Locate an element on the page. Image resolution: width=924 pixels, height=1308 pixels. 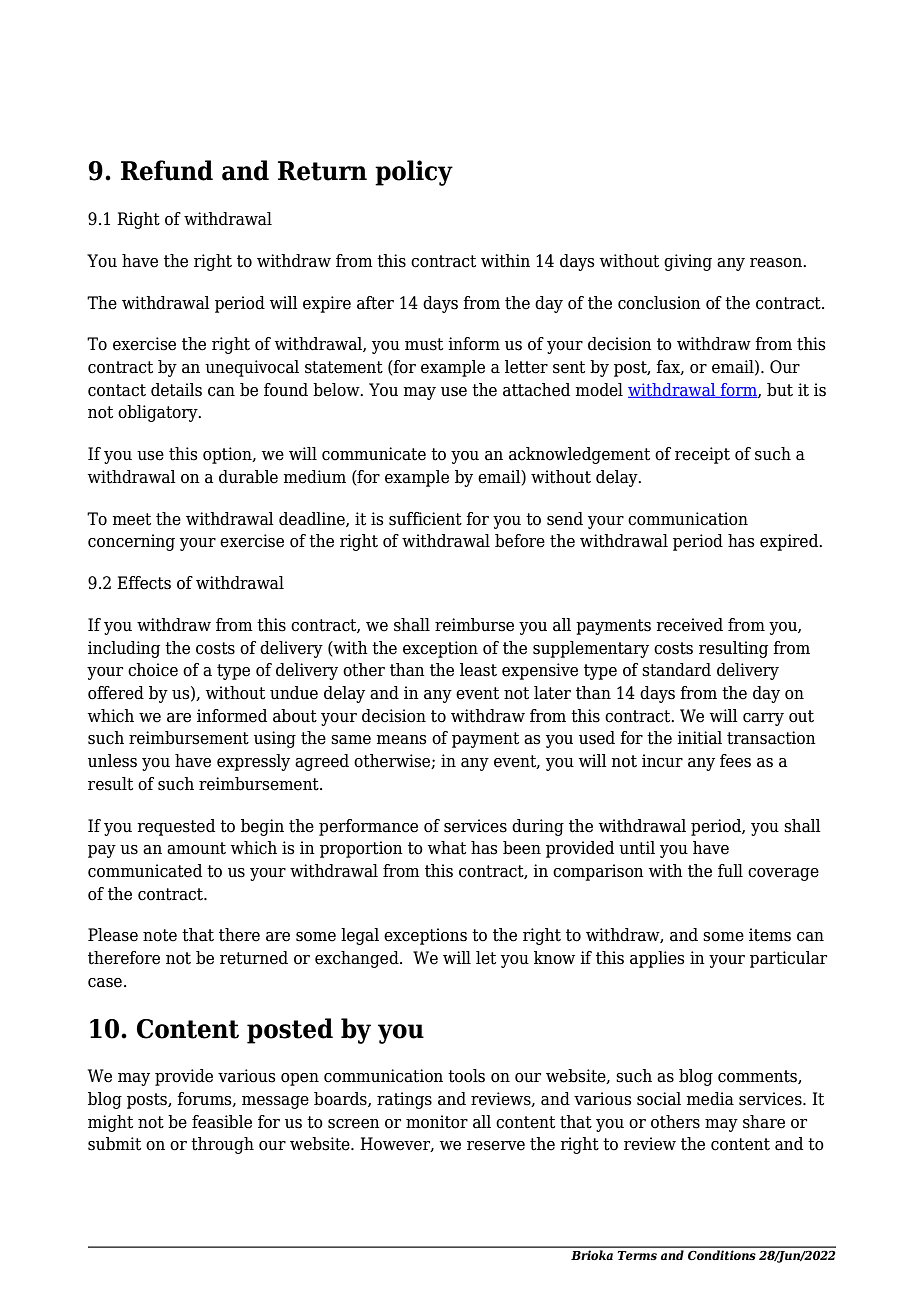
applies is located at coordinates (657, 959).
